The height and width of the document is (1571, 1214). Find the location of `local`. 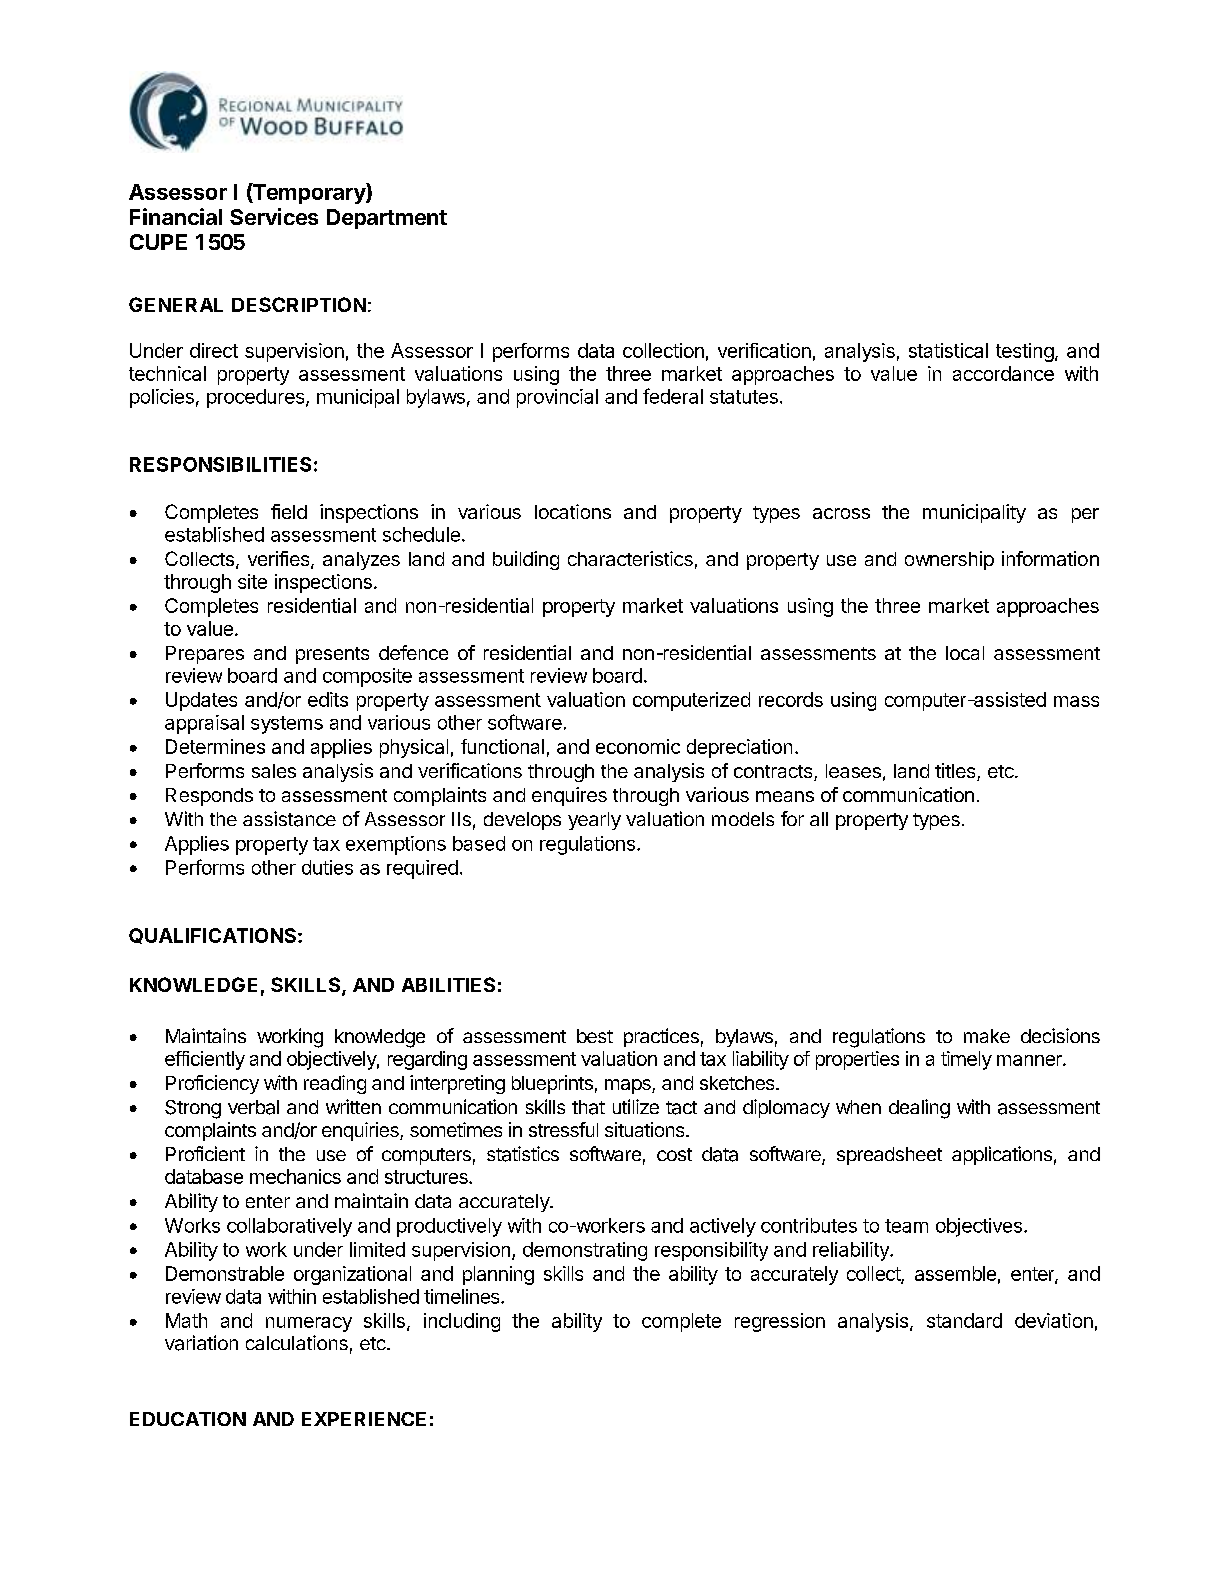

local is located at coordinates (965, 653).
